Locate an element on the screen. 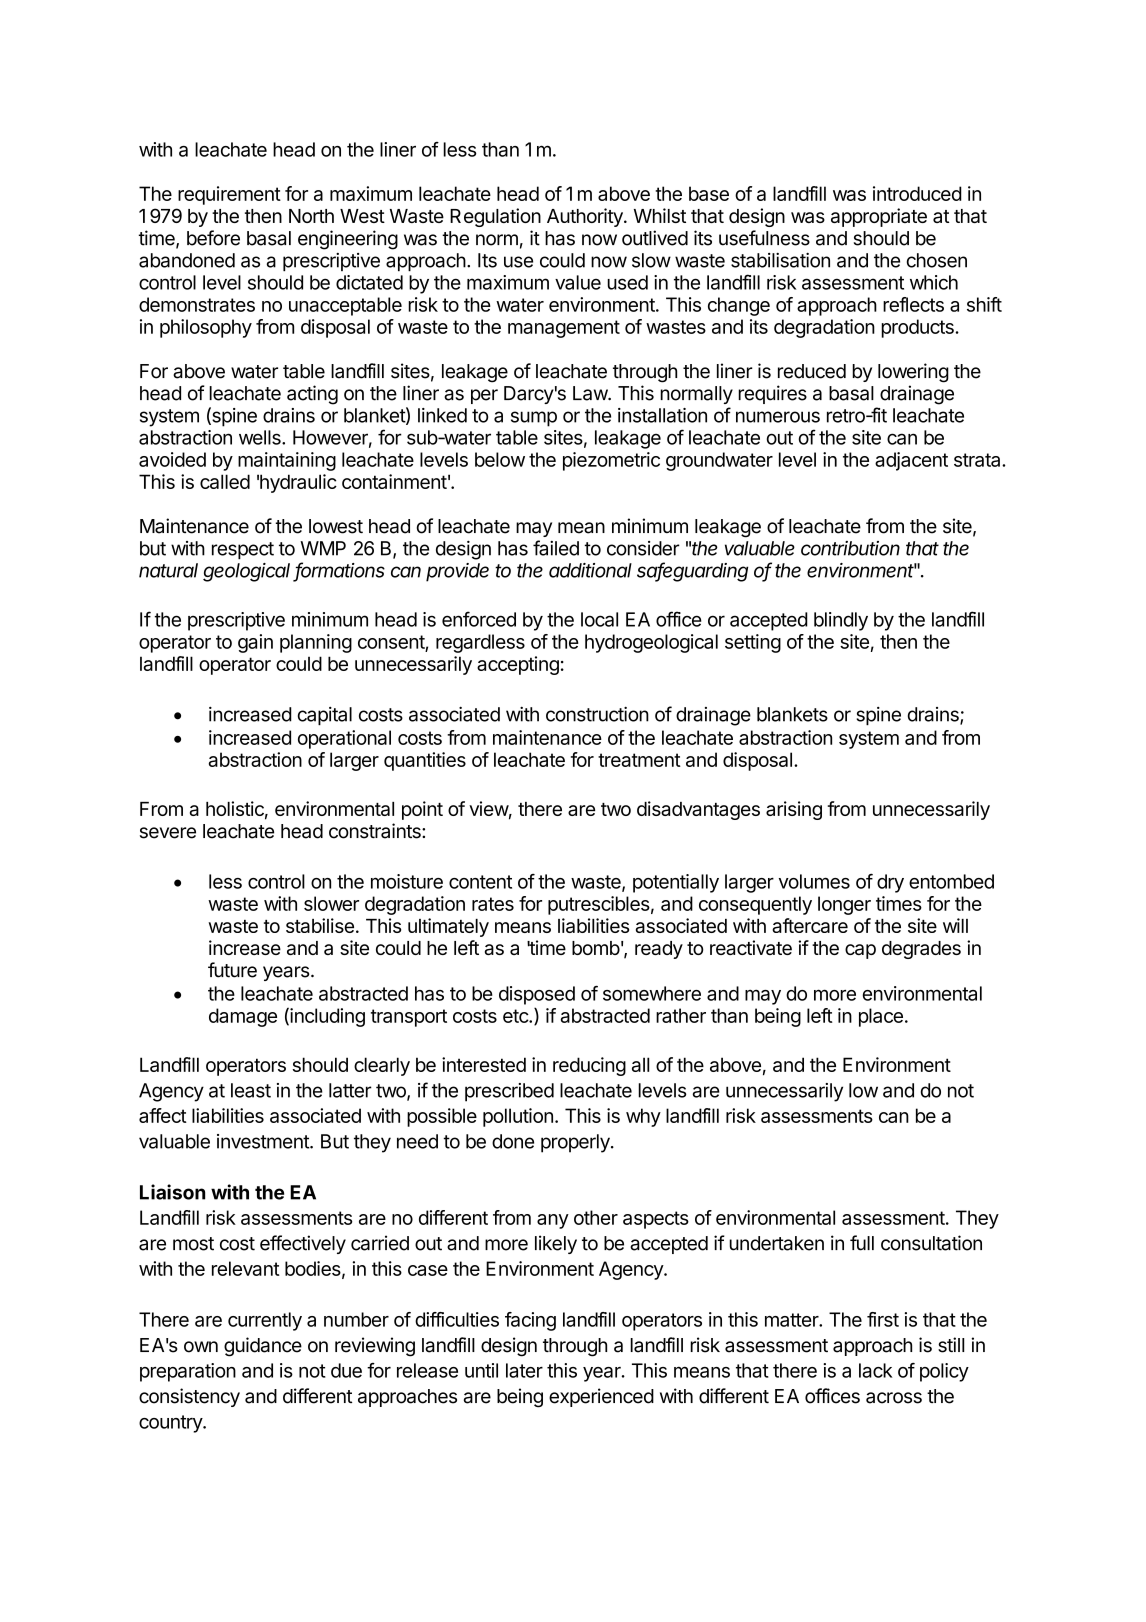  guidance is located at coordinates (263, 1347).
